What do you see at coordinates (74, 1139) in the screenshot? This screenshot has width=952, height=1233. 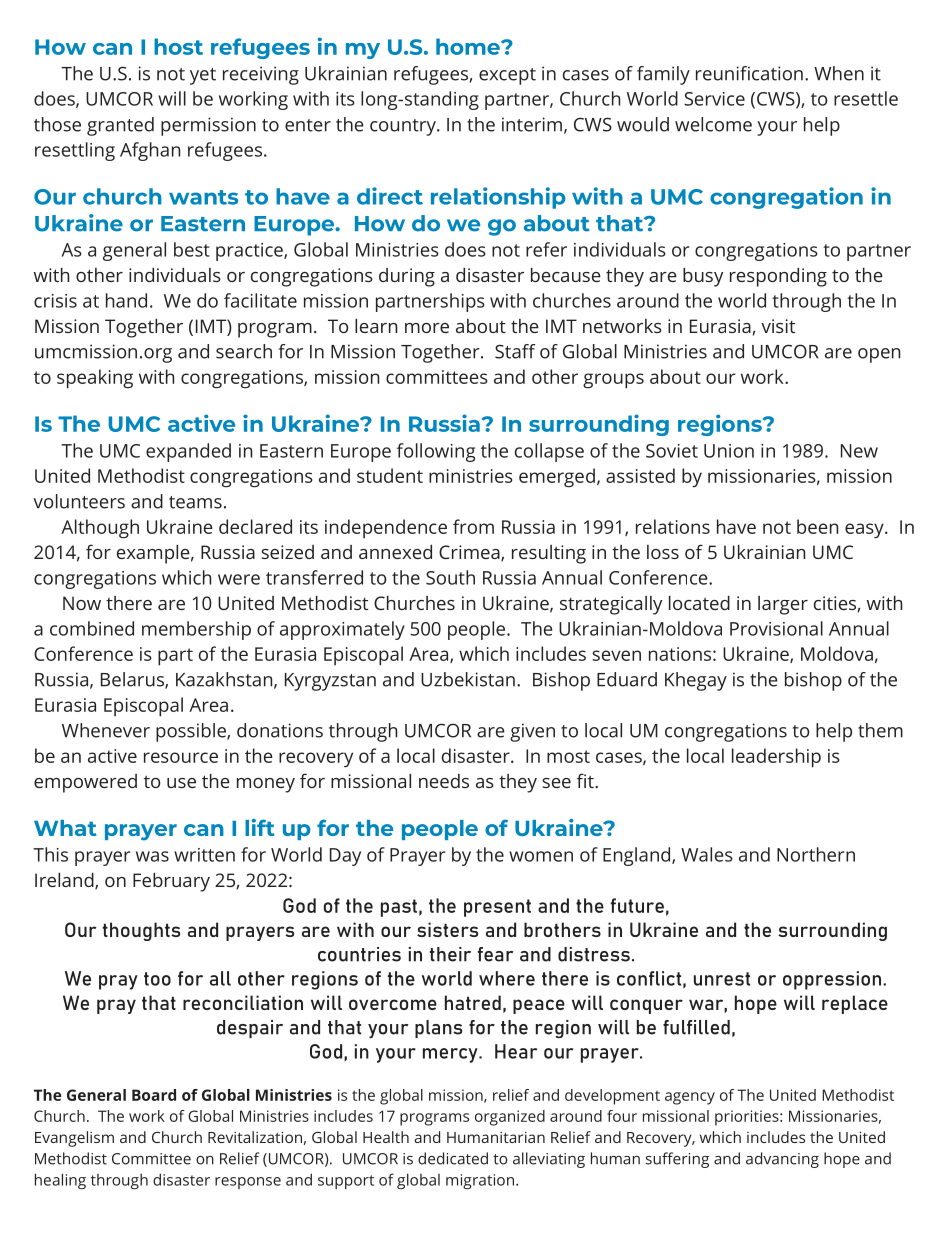 I see `Evangelism` at bounding box center [74, 1139].
